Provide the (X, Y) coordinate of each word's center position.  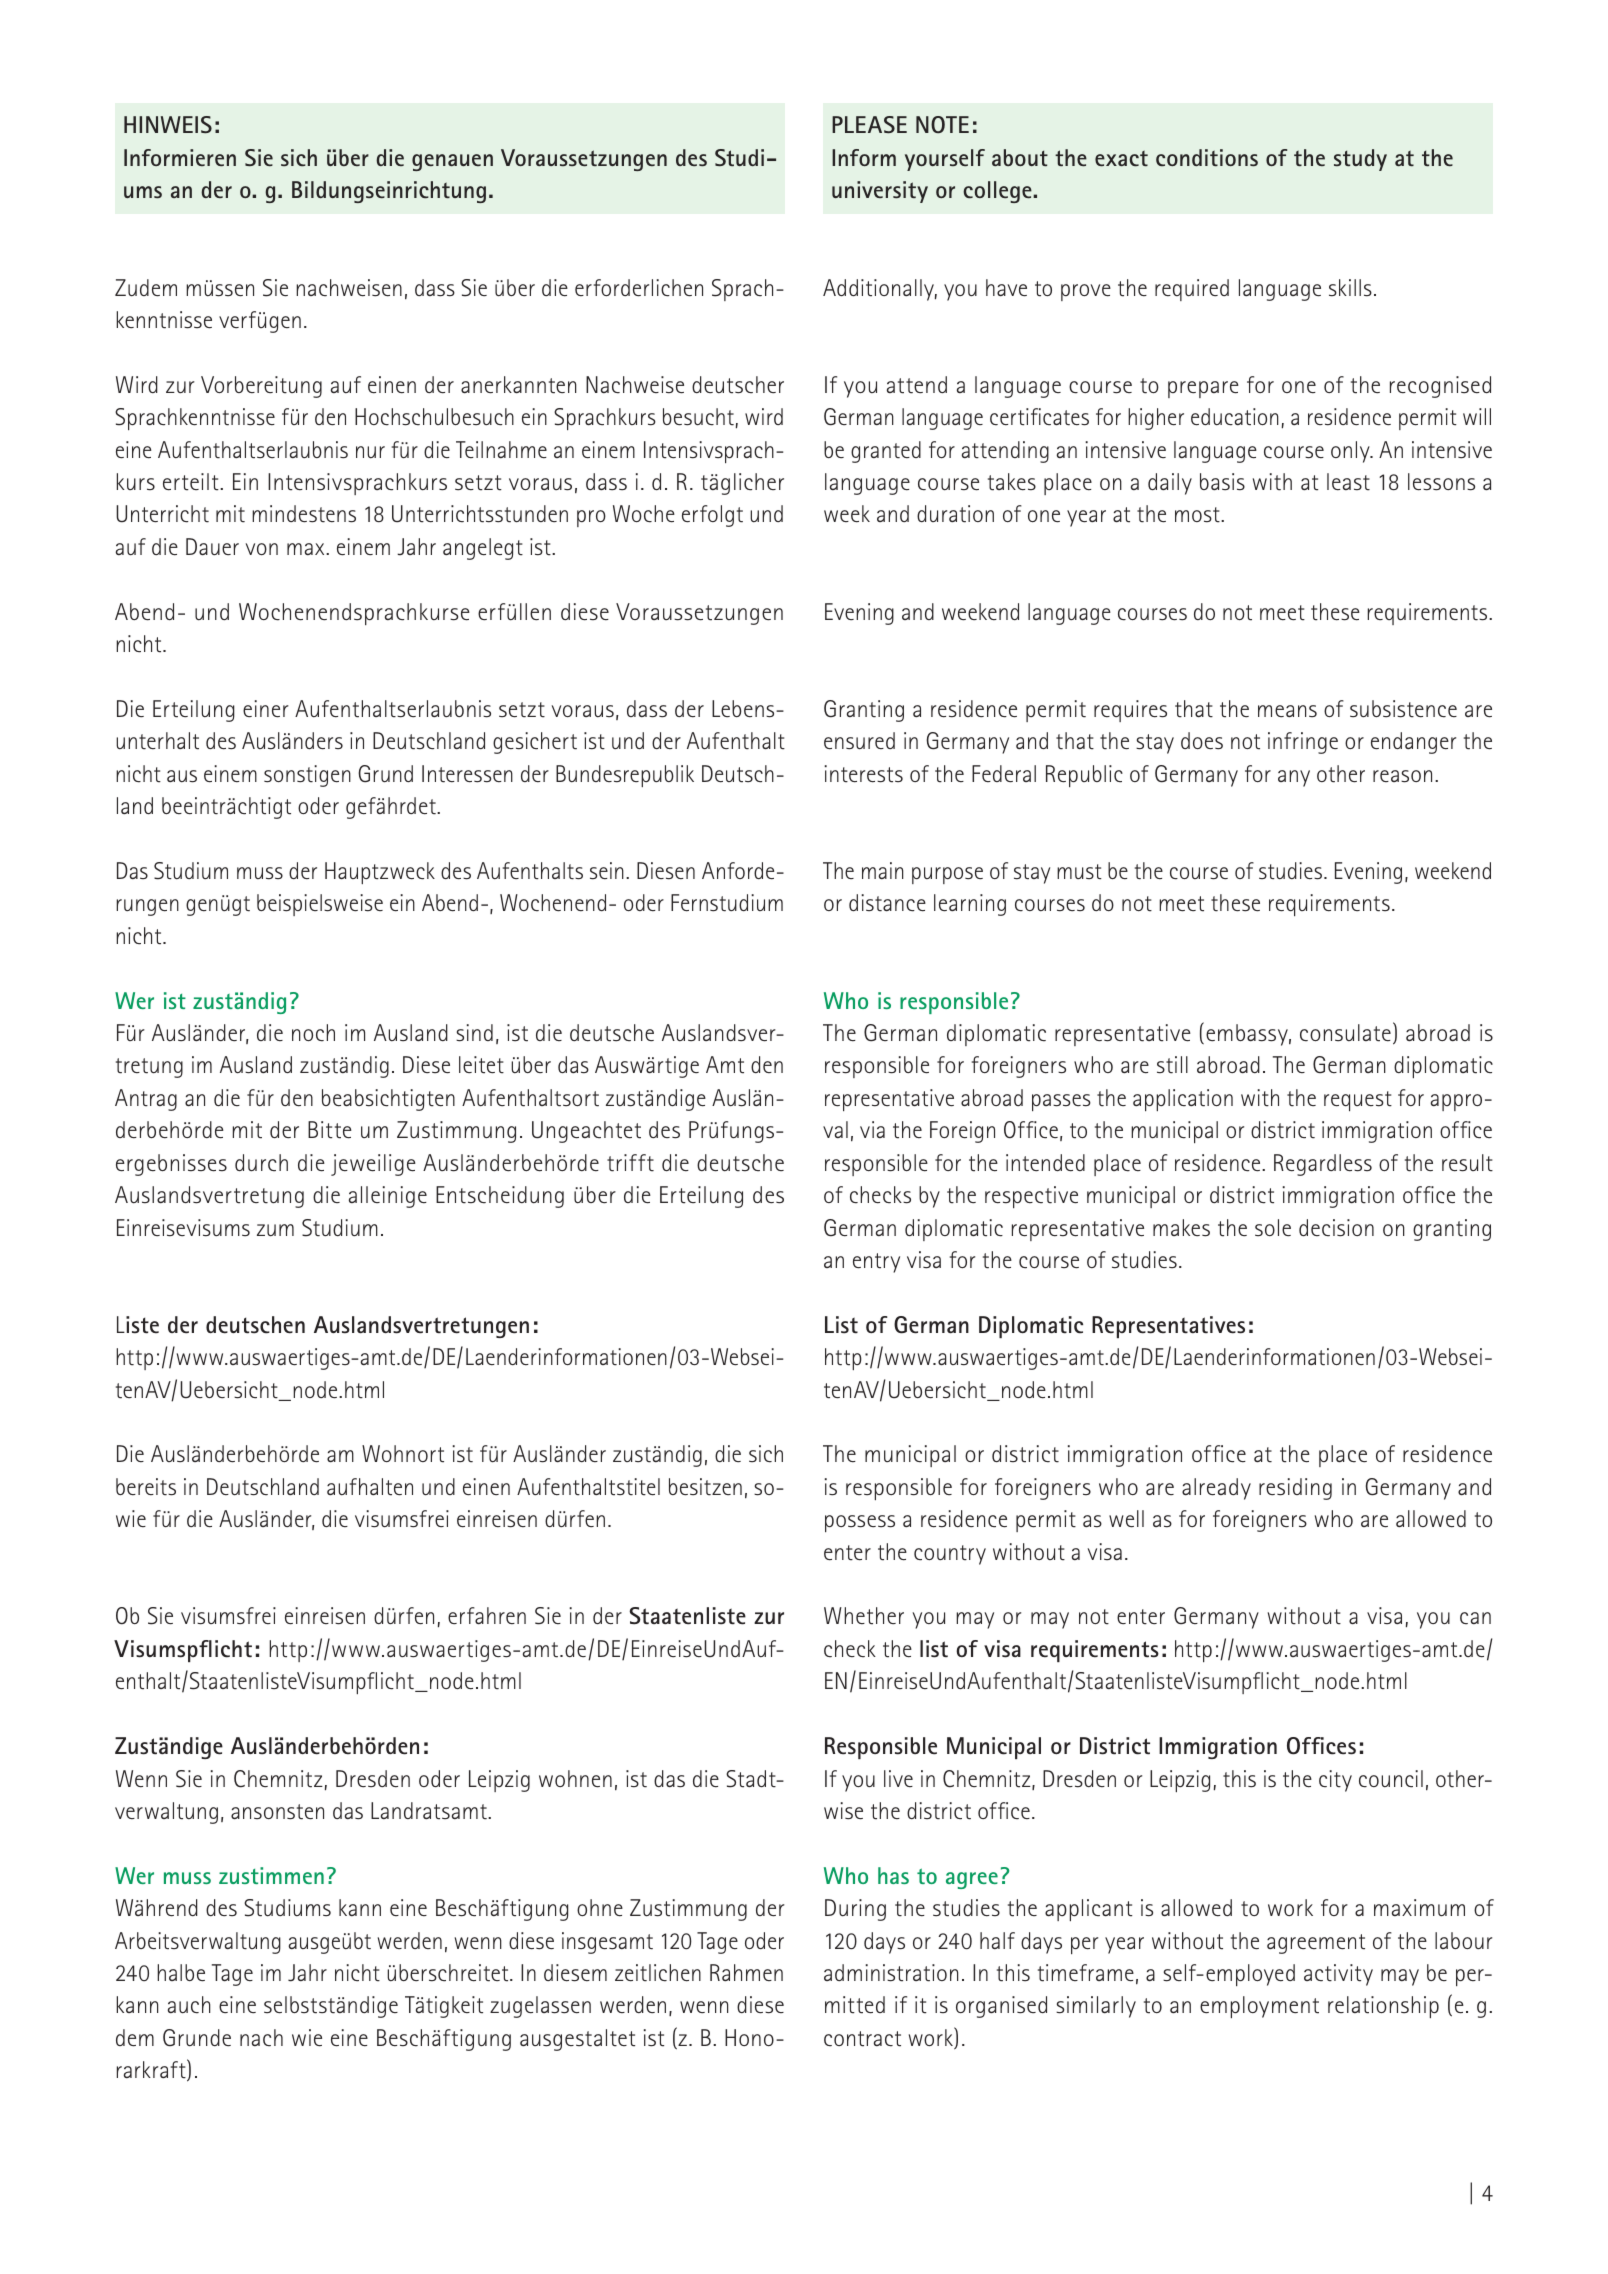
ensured (859, 741)
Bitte (330, 1130)
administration (891, 1973)
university (880, 192)
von (262, 549)
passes (1061, 1102)
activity (1338, 1975)
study (1360, 160)
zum (275, 1230)
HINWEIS (168, 125)
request (1358, 1101)
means (1287, 711)
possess (860, 1523)
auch (189, 2005)
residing (1295, 1489)
